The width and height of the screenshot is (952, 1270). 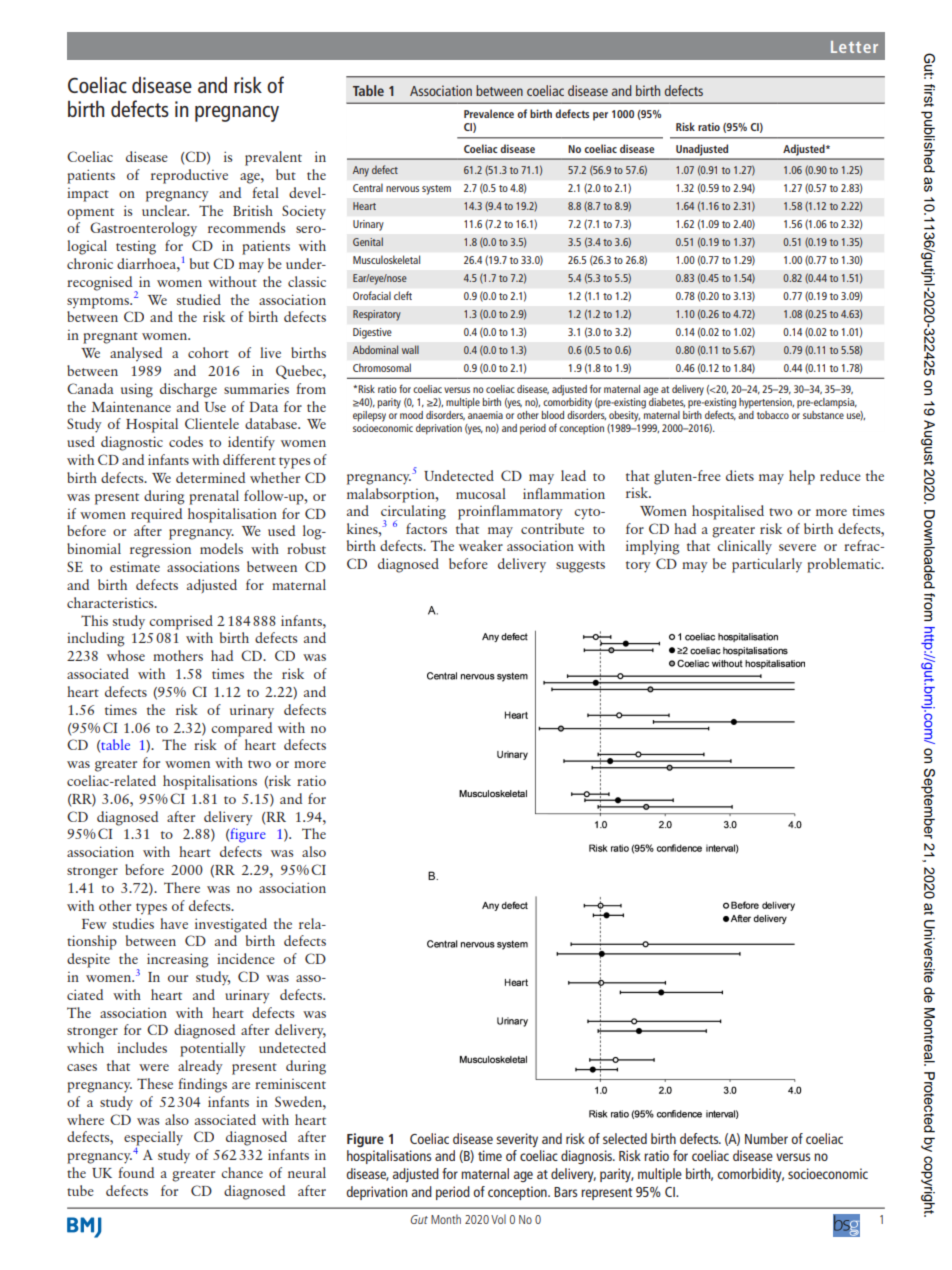 I want to click on particularly, so click(x=767, y=565).
